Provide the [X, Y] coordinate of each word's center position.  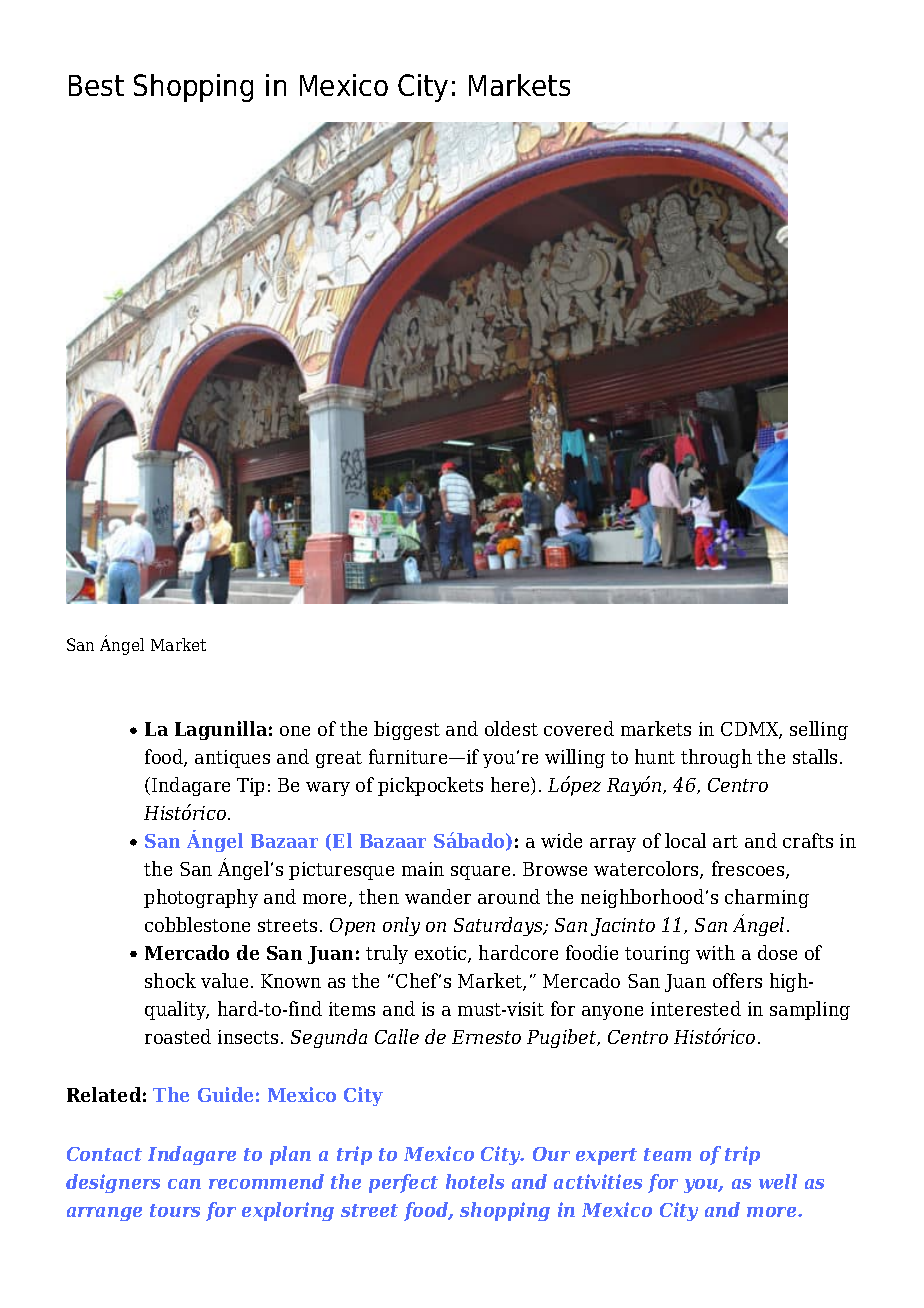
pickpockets [430, 786]
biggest [407, 730]
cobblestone [197, 924]
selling [819, 730]
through [716, 758]
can [184, 1184]
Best [96, 85]
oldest [511, 728]
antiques [232, 759]
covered [579, 728]
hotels [475, 1181]
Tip [250, 787]
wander [438, 896]
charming [767, 898]
